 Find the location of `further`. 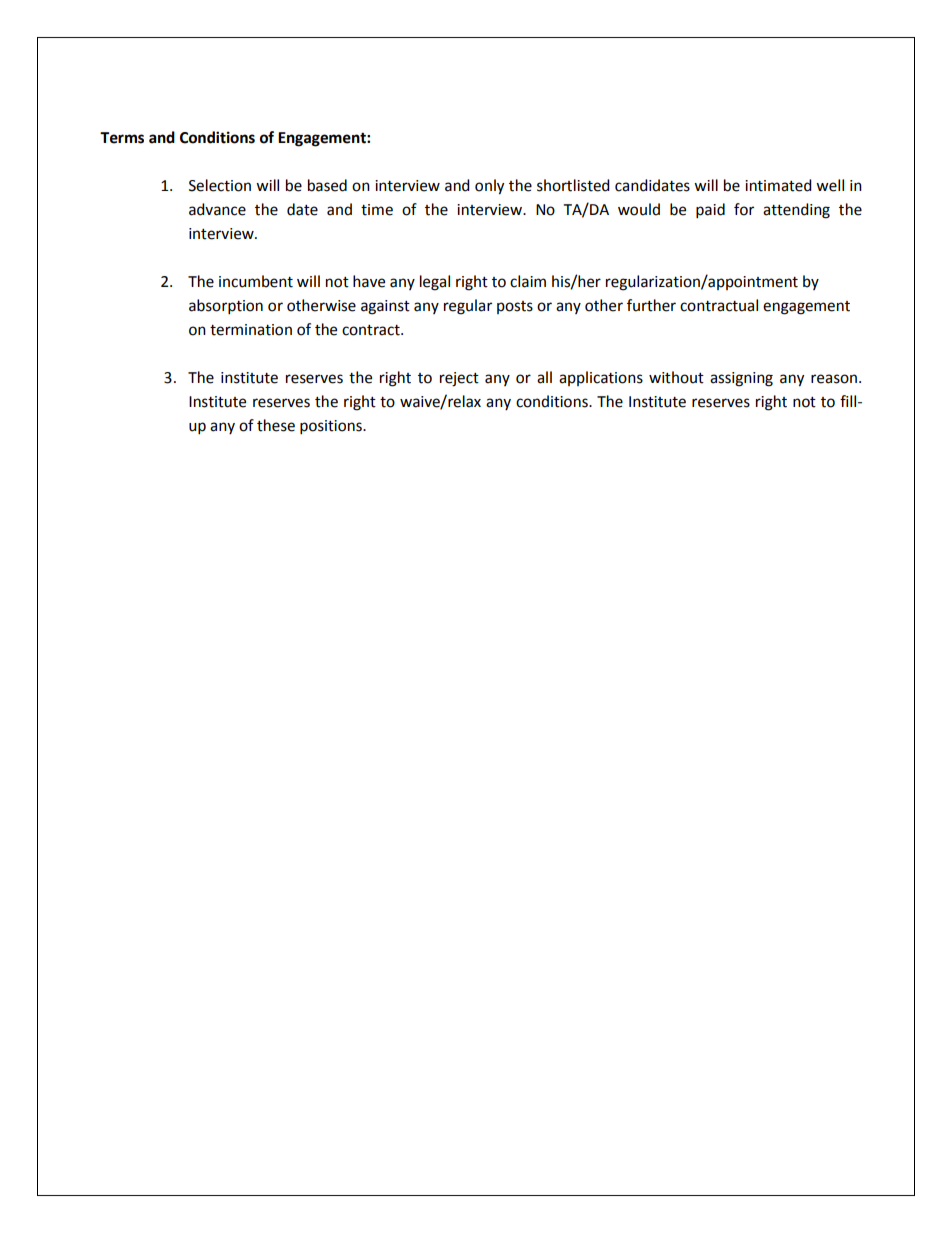

further is located at coordinates (651, 305).
